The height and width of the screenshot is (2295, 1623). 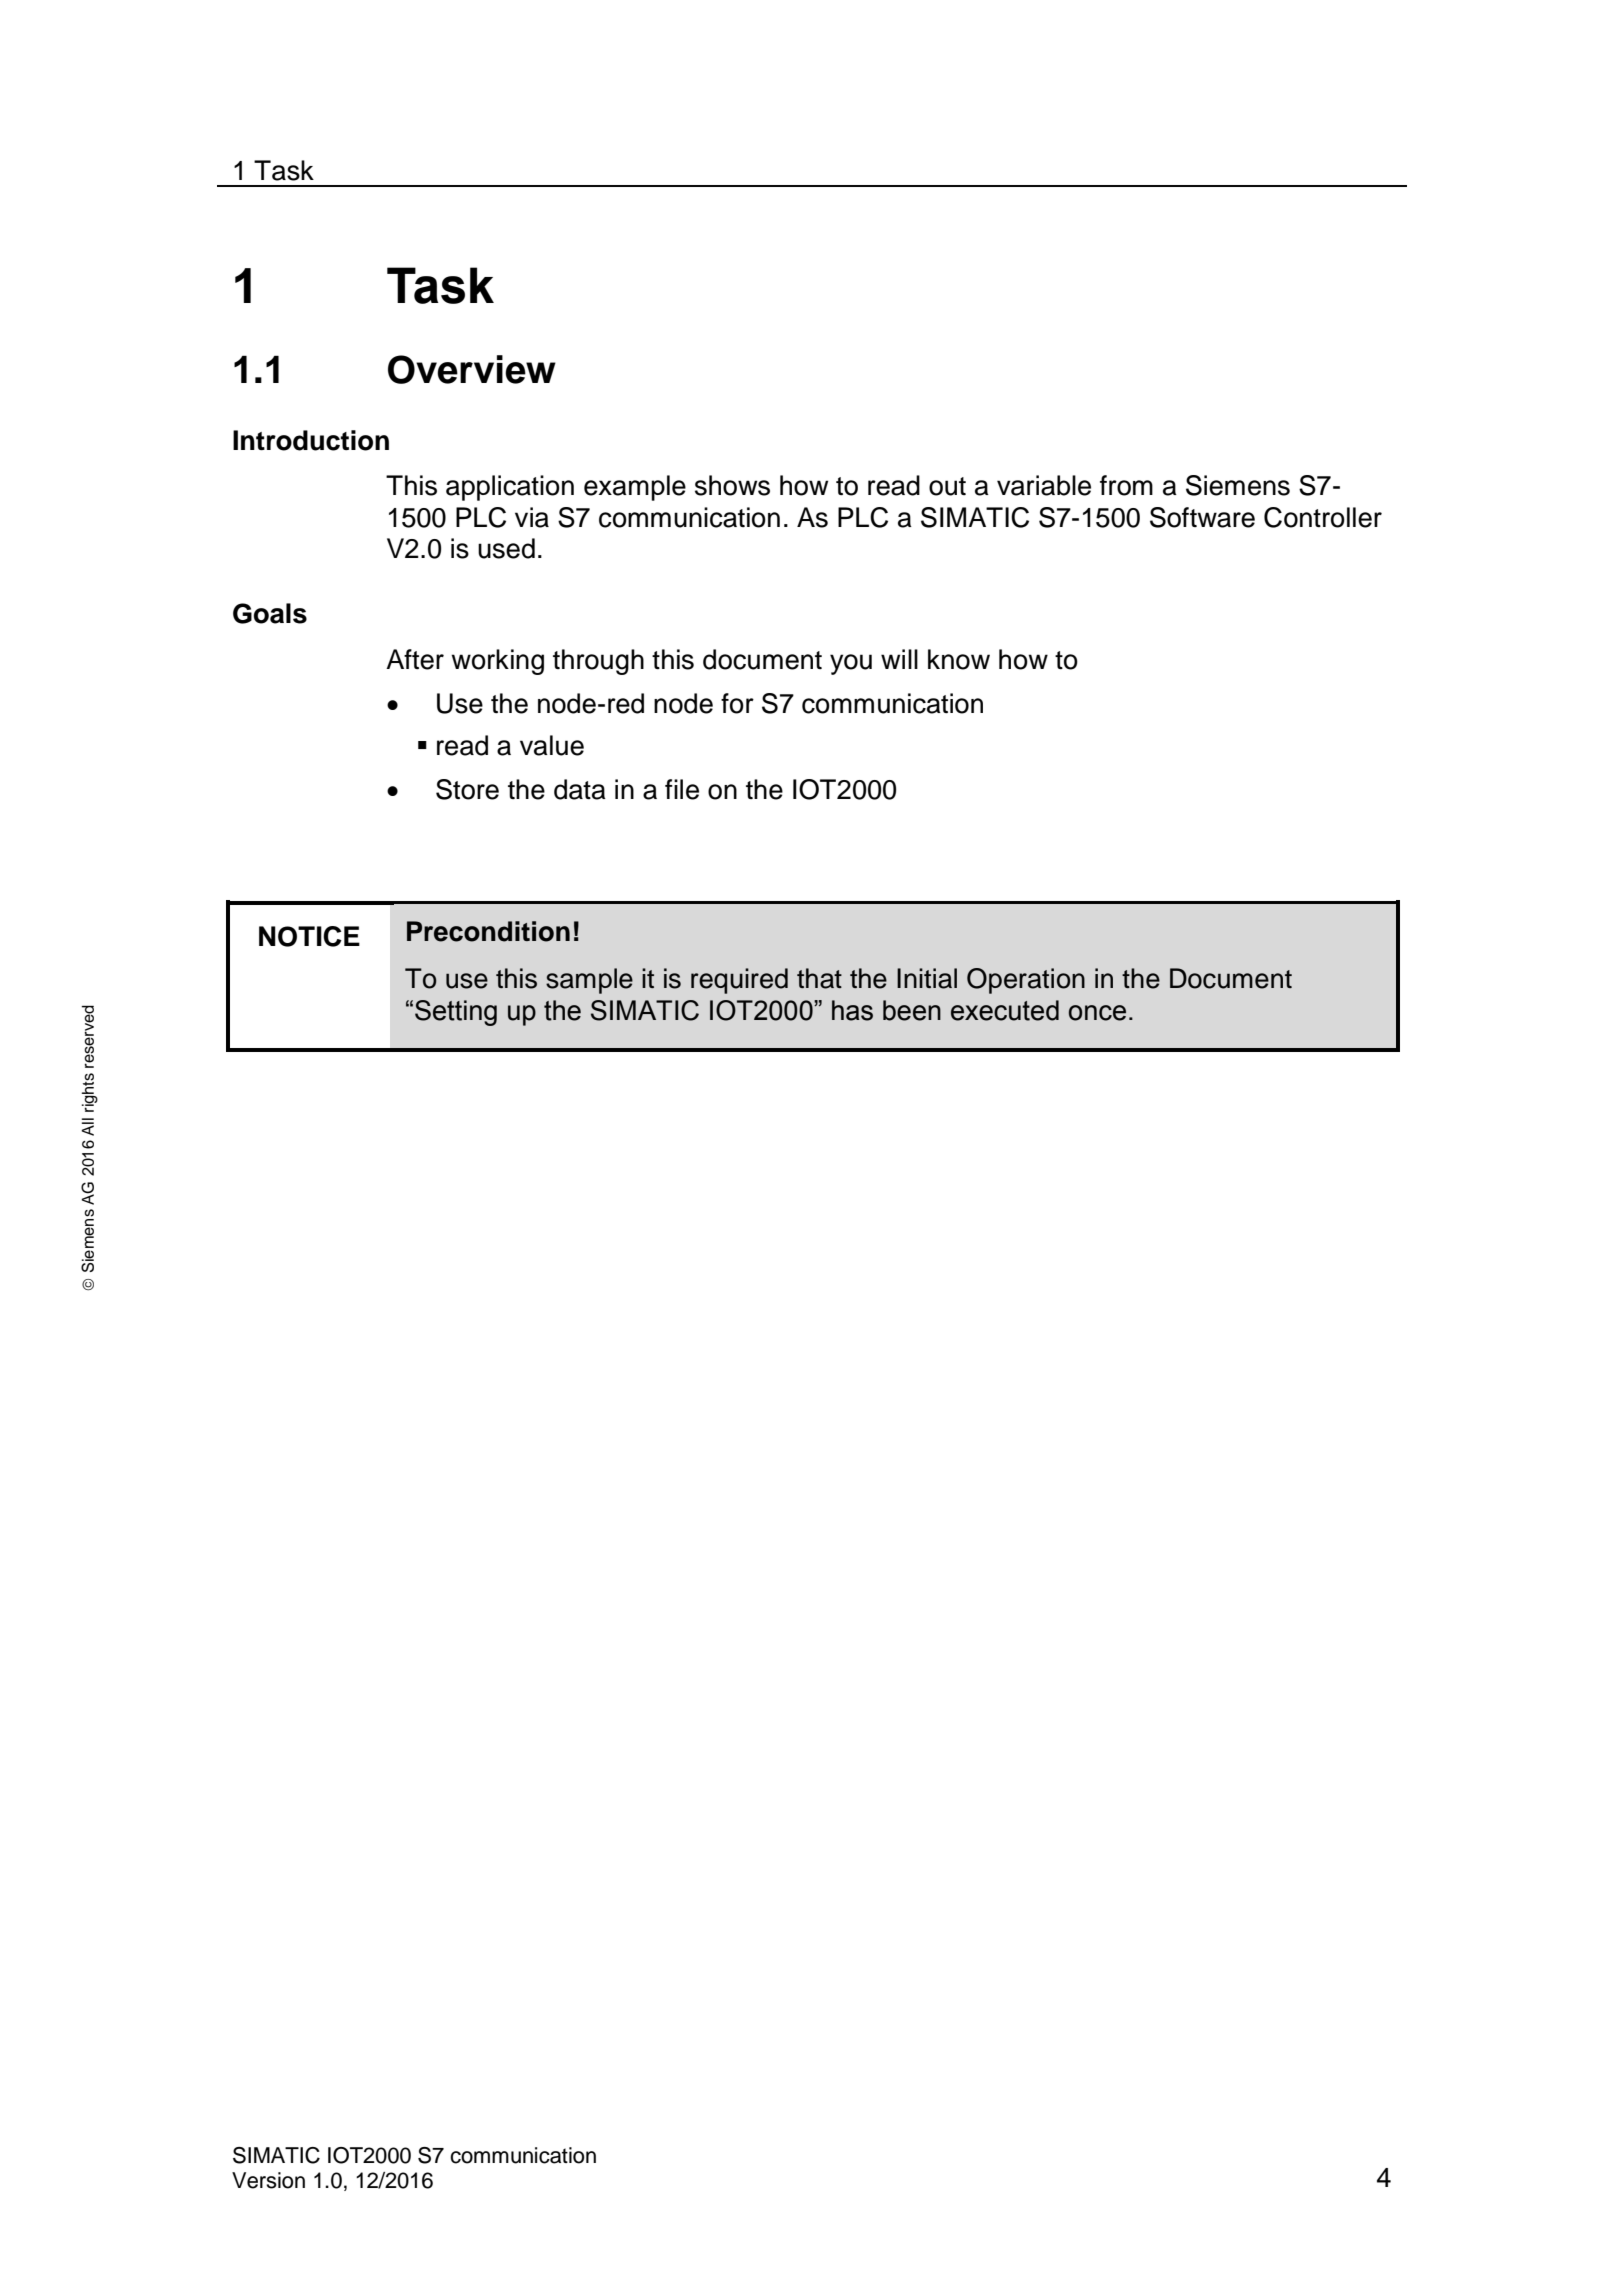 I want to click on Version, so click(x=268, y=2180).
